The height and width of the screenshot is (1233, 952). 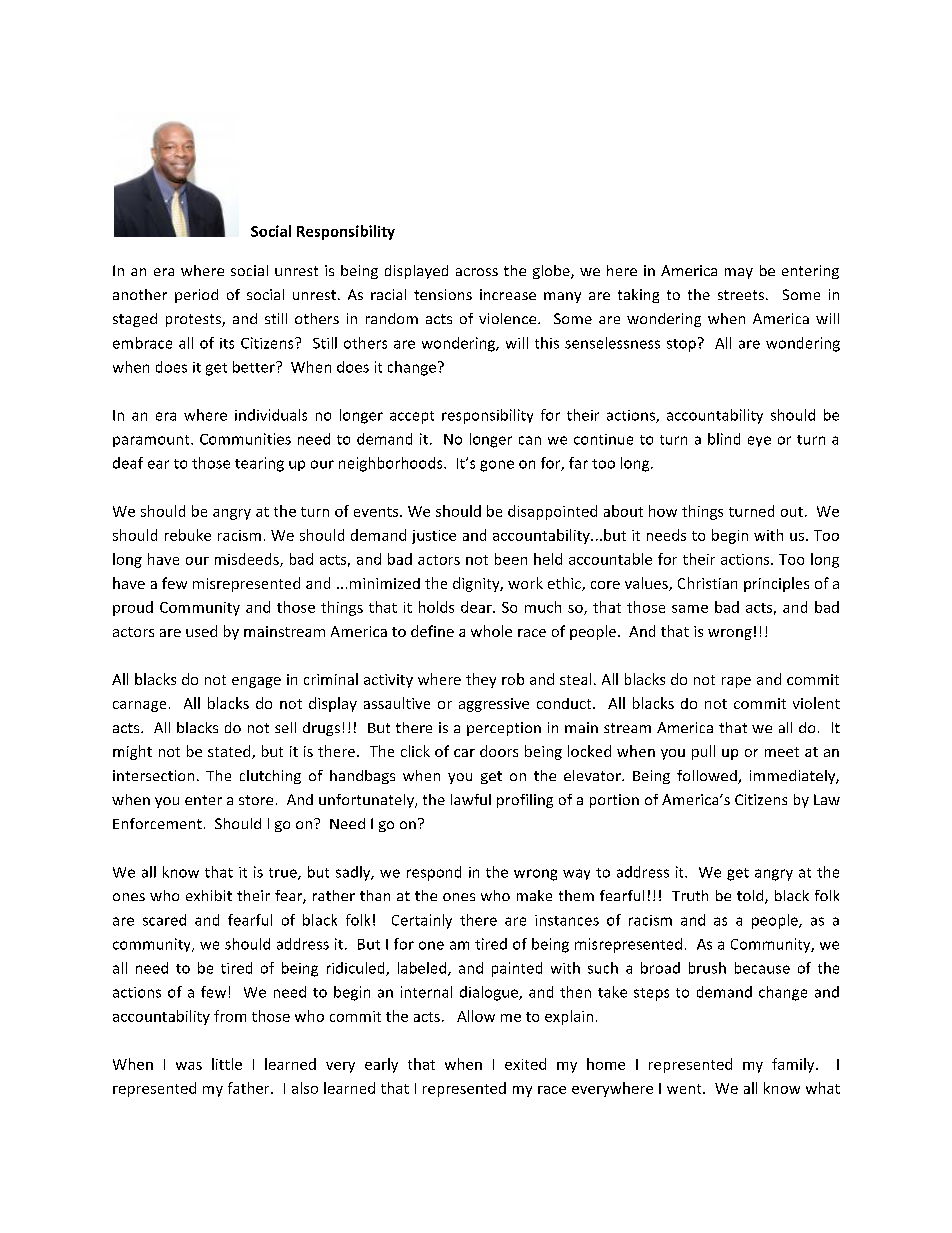 What do you see at coordinates (707, 583) in the screenshot?
I see `Christian` at bounding box center [707, 583].
